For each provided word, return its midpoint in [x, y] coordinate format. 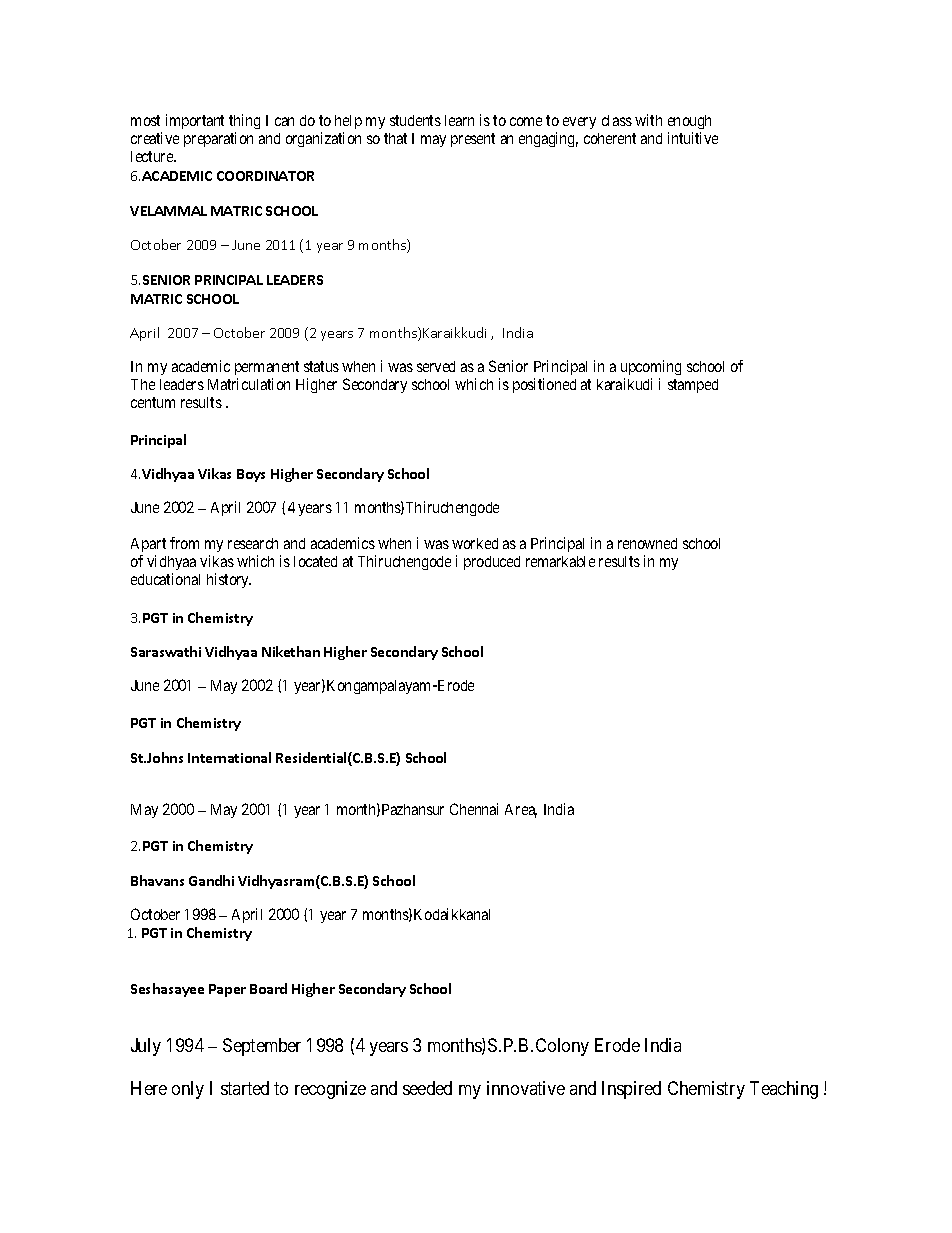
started [245, 1088]
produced [492, 563]
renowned [647, 543]
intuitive [693, 138]
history [229, 580]
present [473, 140]
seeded [427, 1088]
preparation [218, 139]
